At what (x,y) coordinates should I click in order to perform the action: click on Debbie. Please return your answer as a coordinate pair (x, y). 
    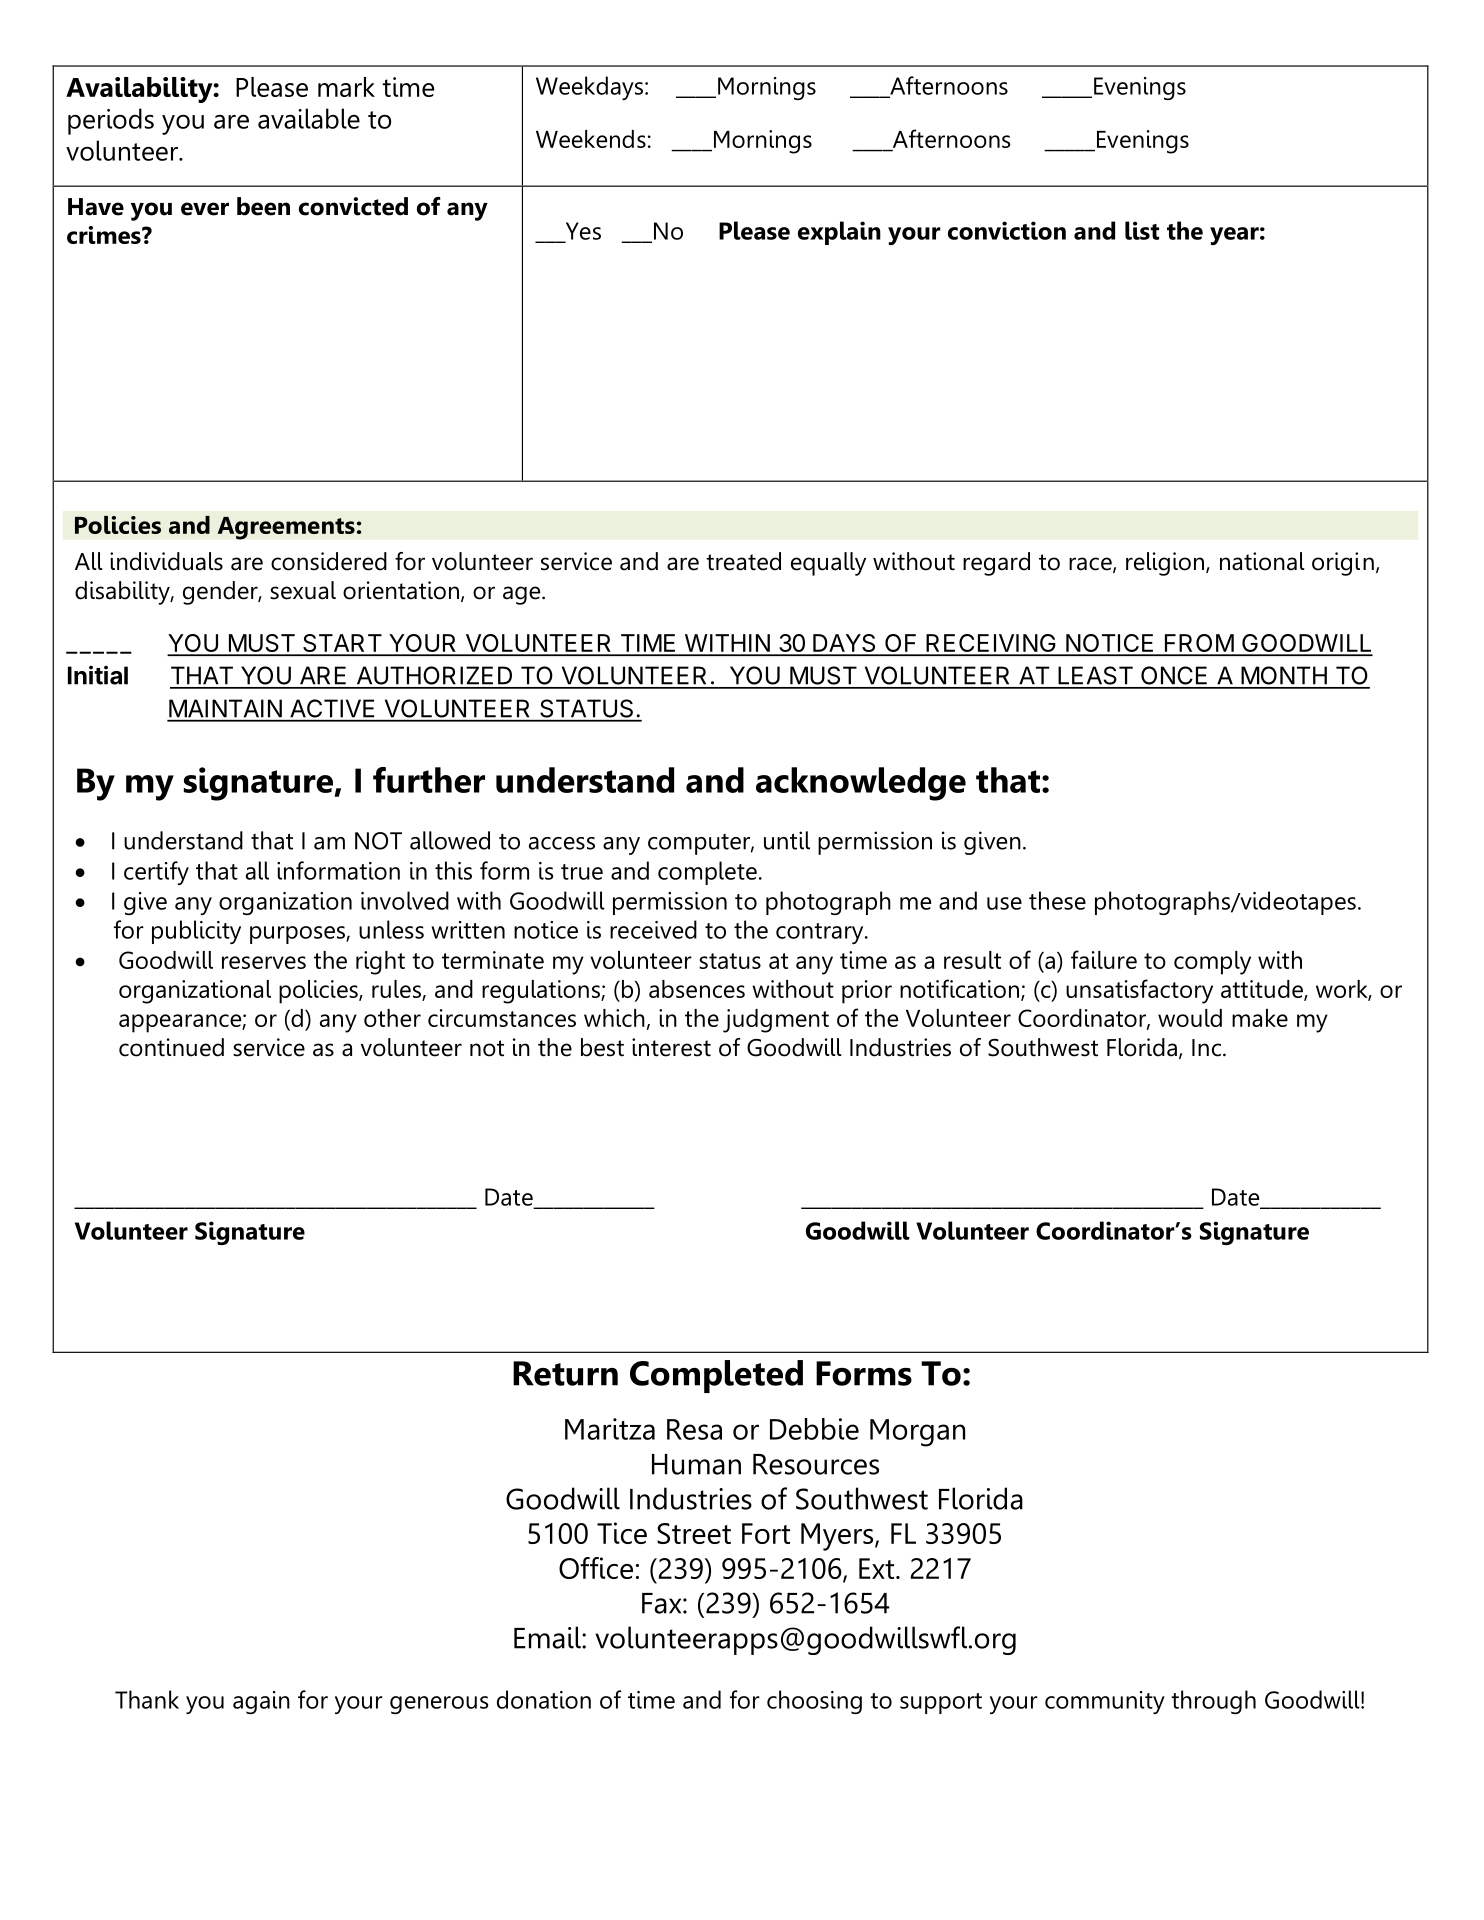
    Looking at the image, I should click on (814, 1429).
